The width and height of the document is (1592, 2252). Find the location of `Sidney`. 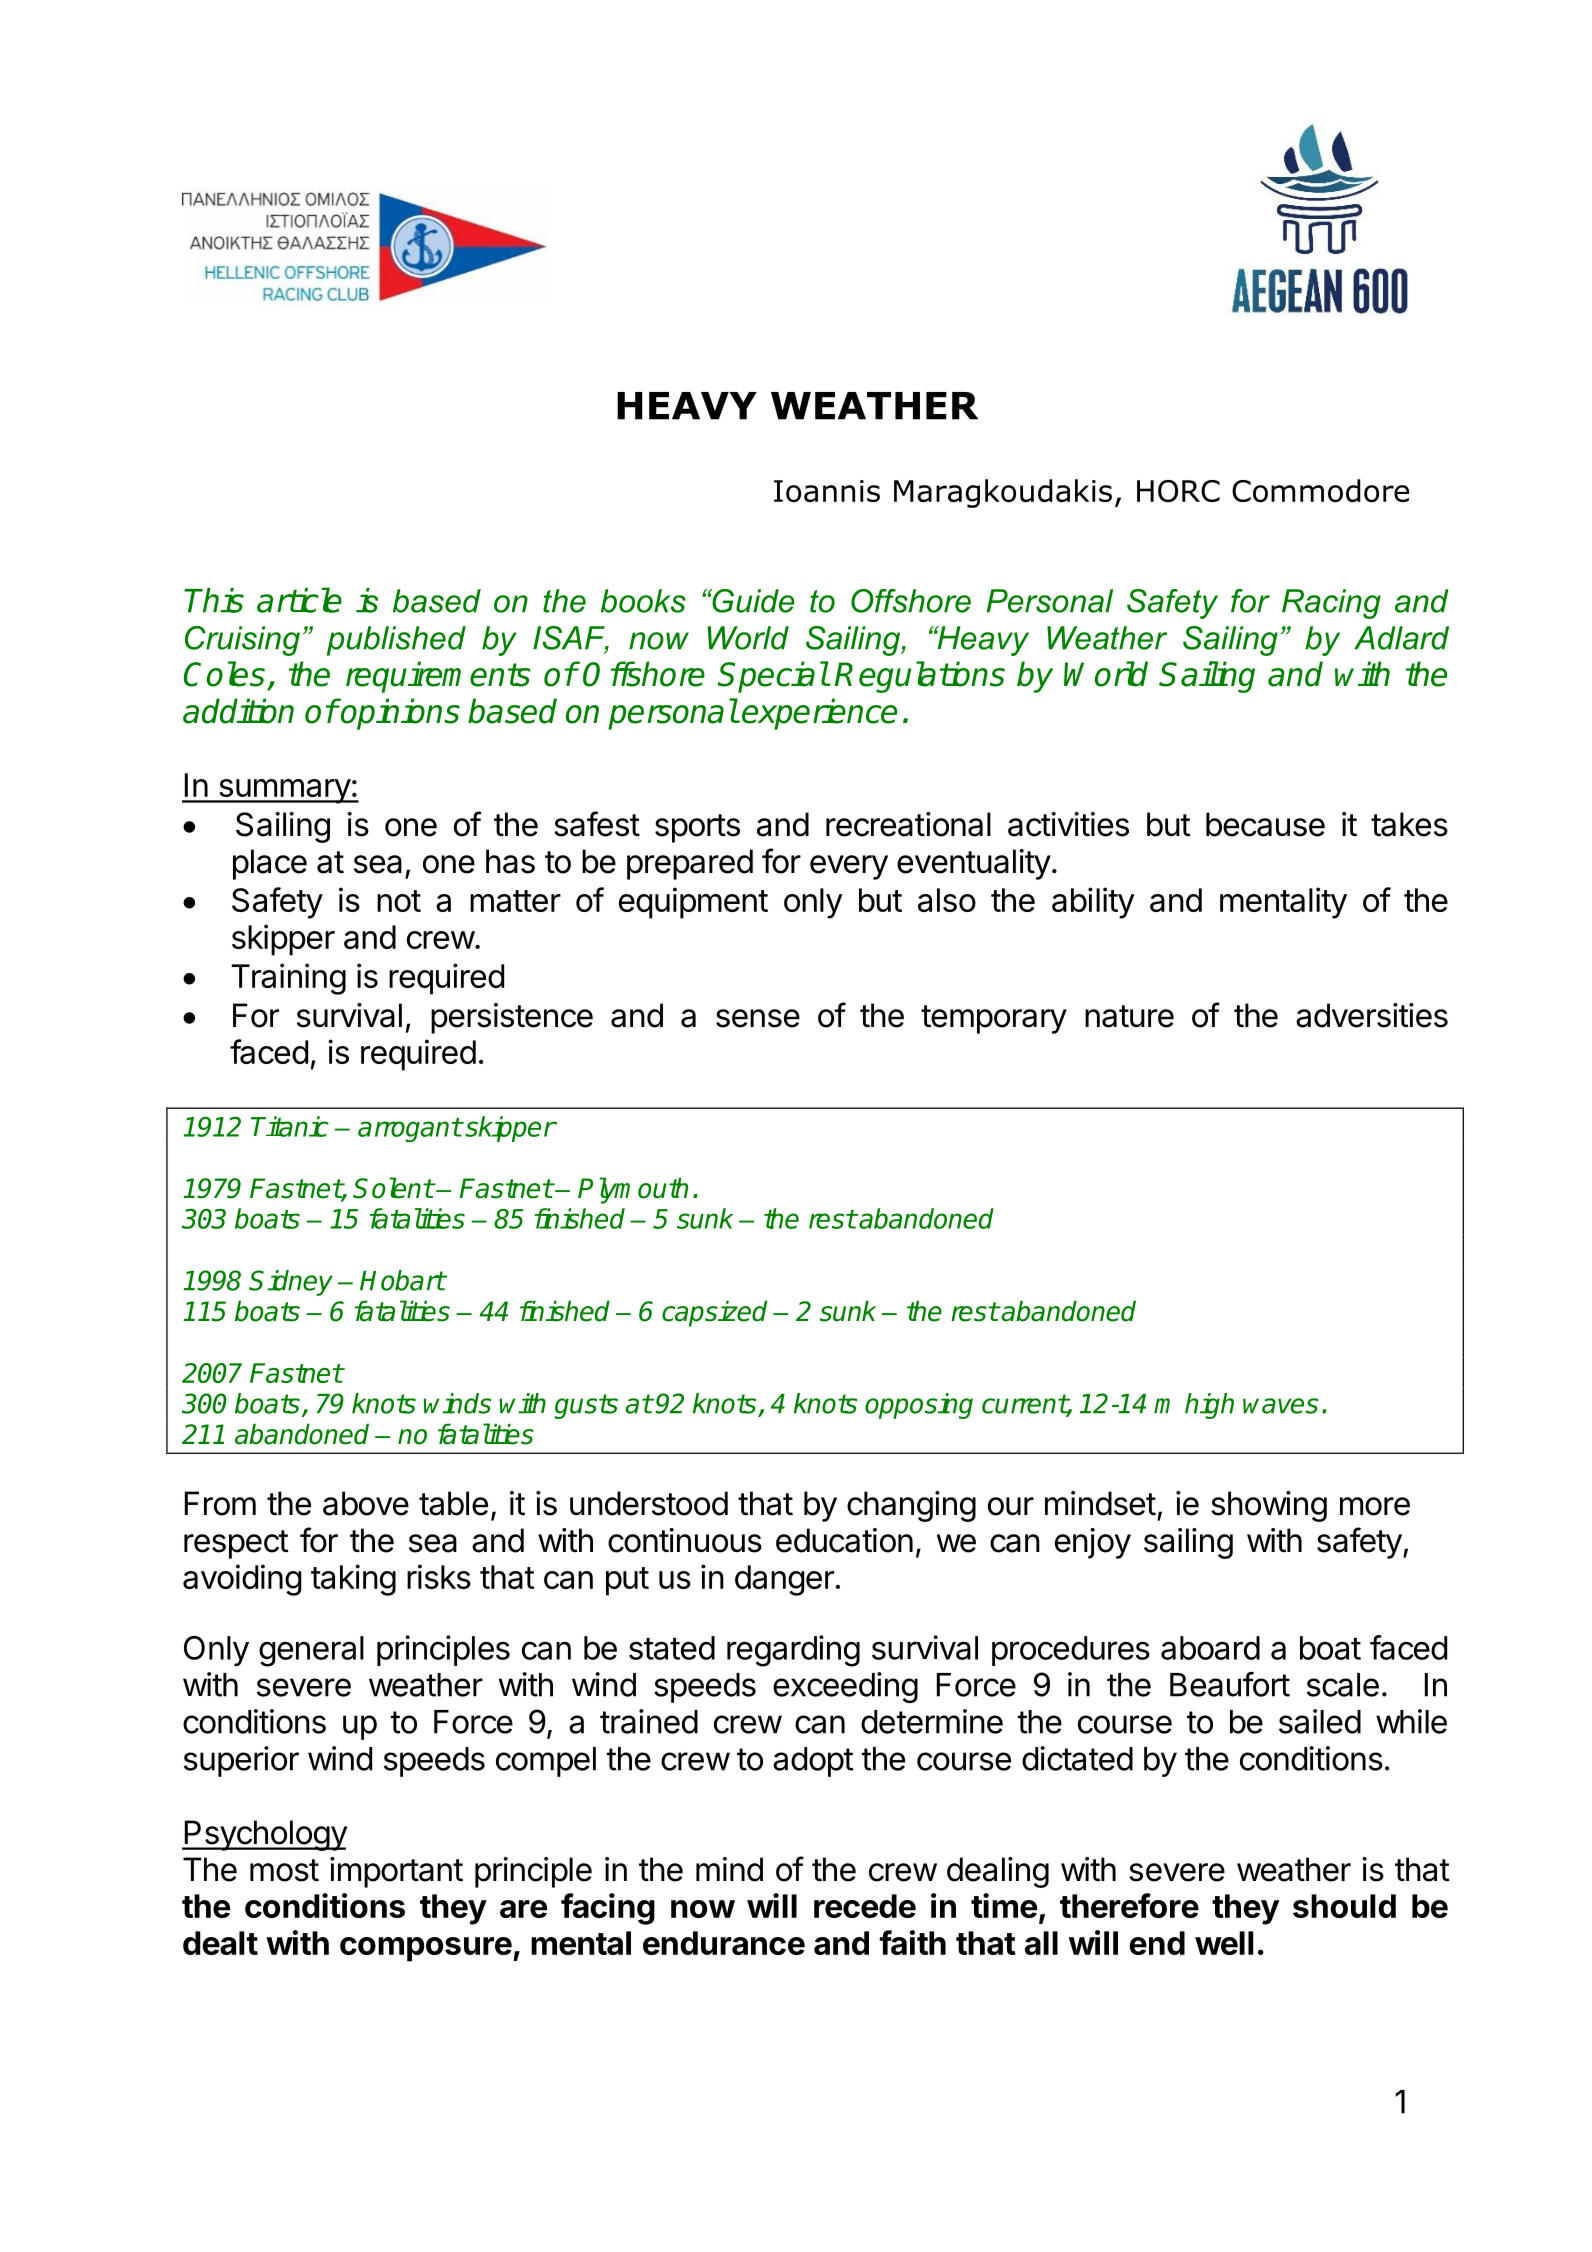

Sidney is located at coordinates (291, 1283).
